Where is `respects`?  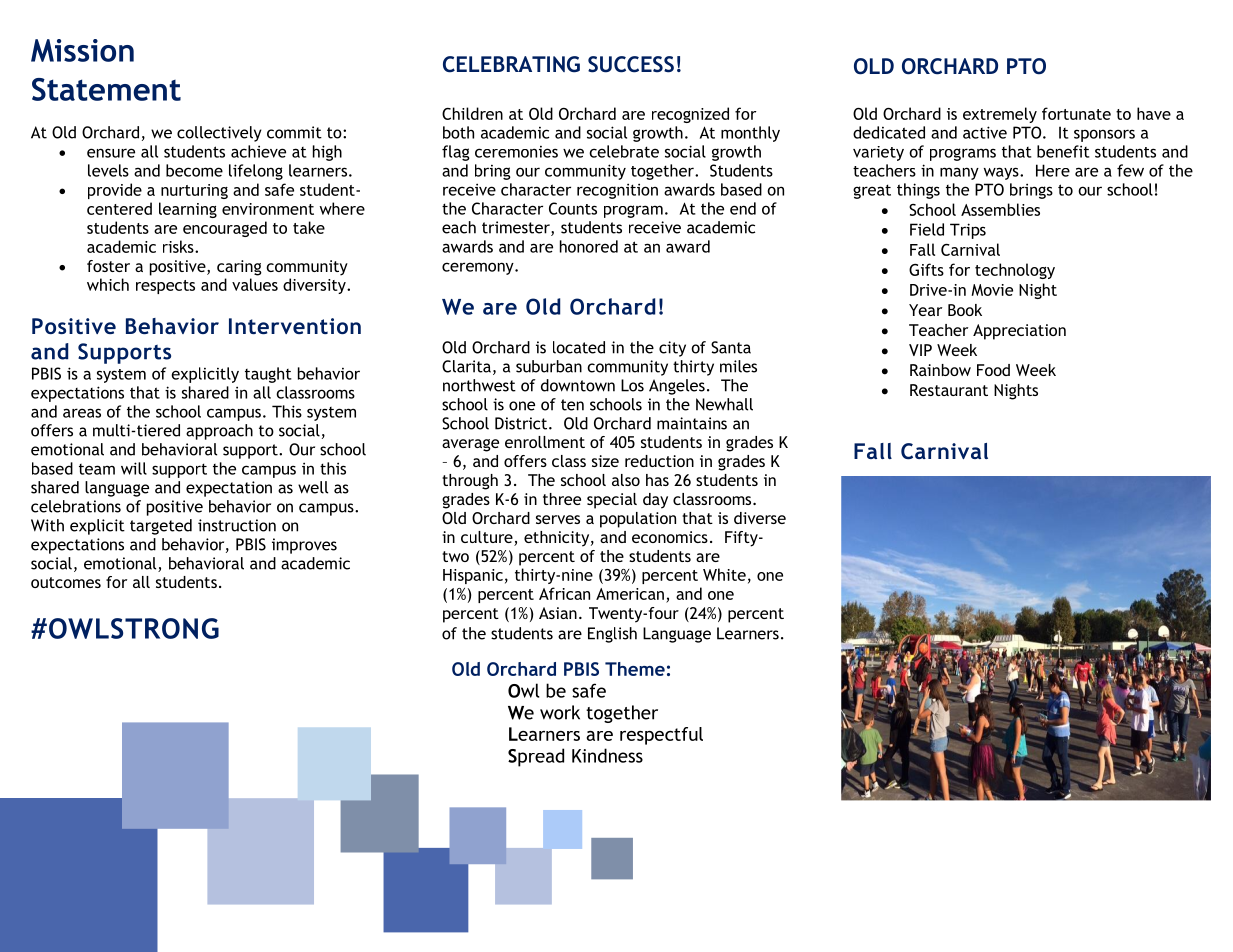 respects is located at coordinates (165, 287).
